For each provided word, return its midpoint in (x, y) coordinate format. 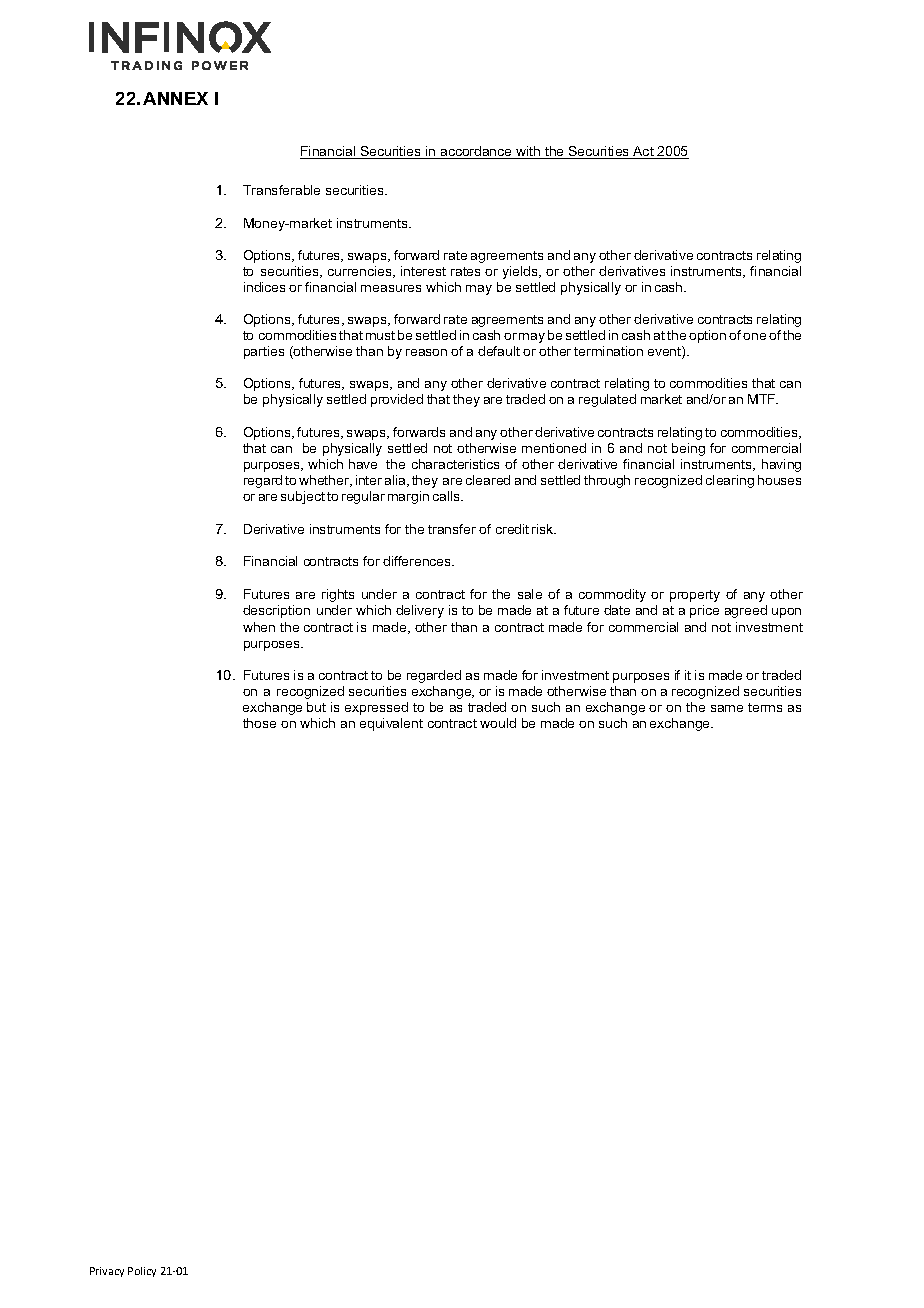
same (727, 708)
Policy (142, 1272)
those (259, 723)
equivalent (391, 724)
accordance (476, 152)
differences (418, 561)
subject (303, 497)
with (528, 152)
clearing (730, 481)
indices (264, 287)
